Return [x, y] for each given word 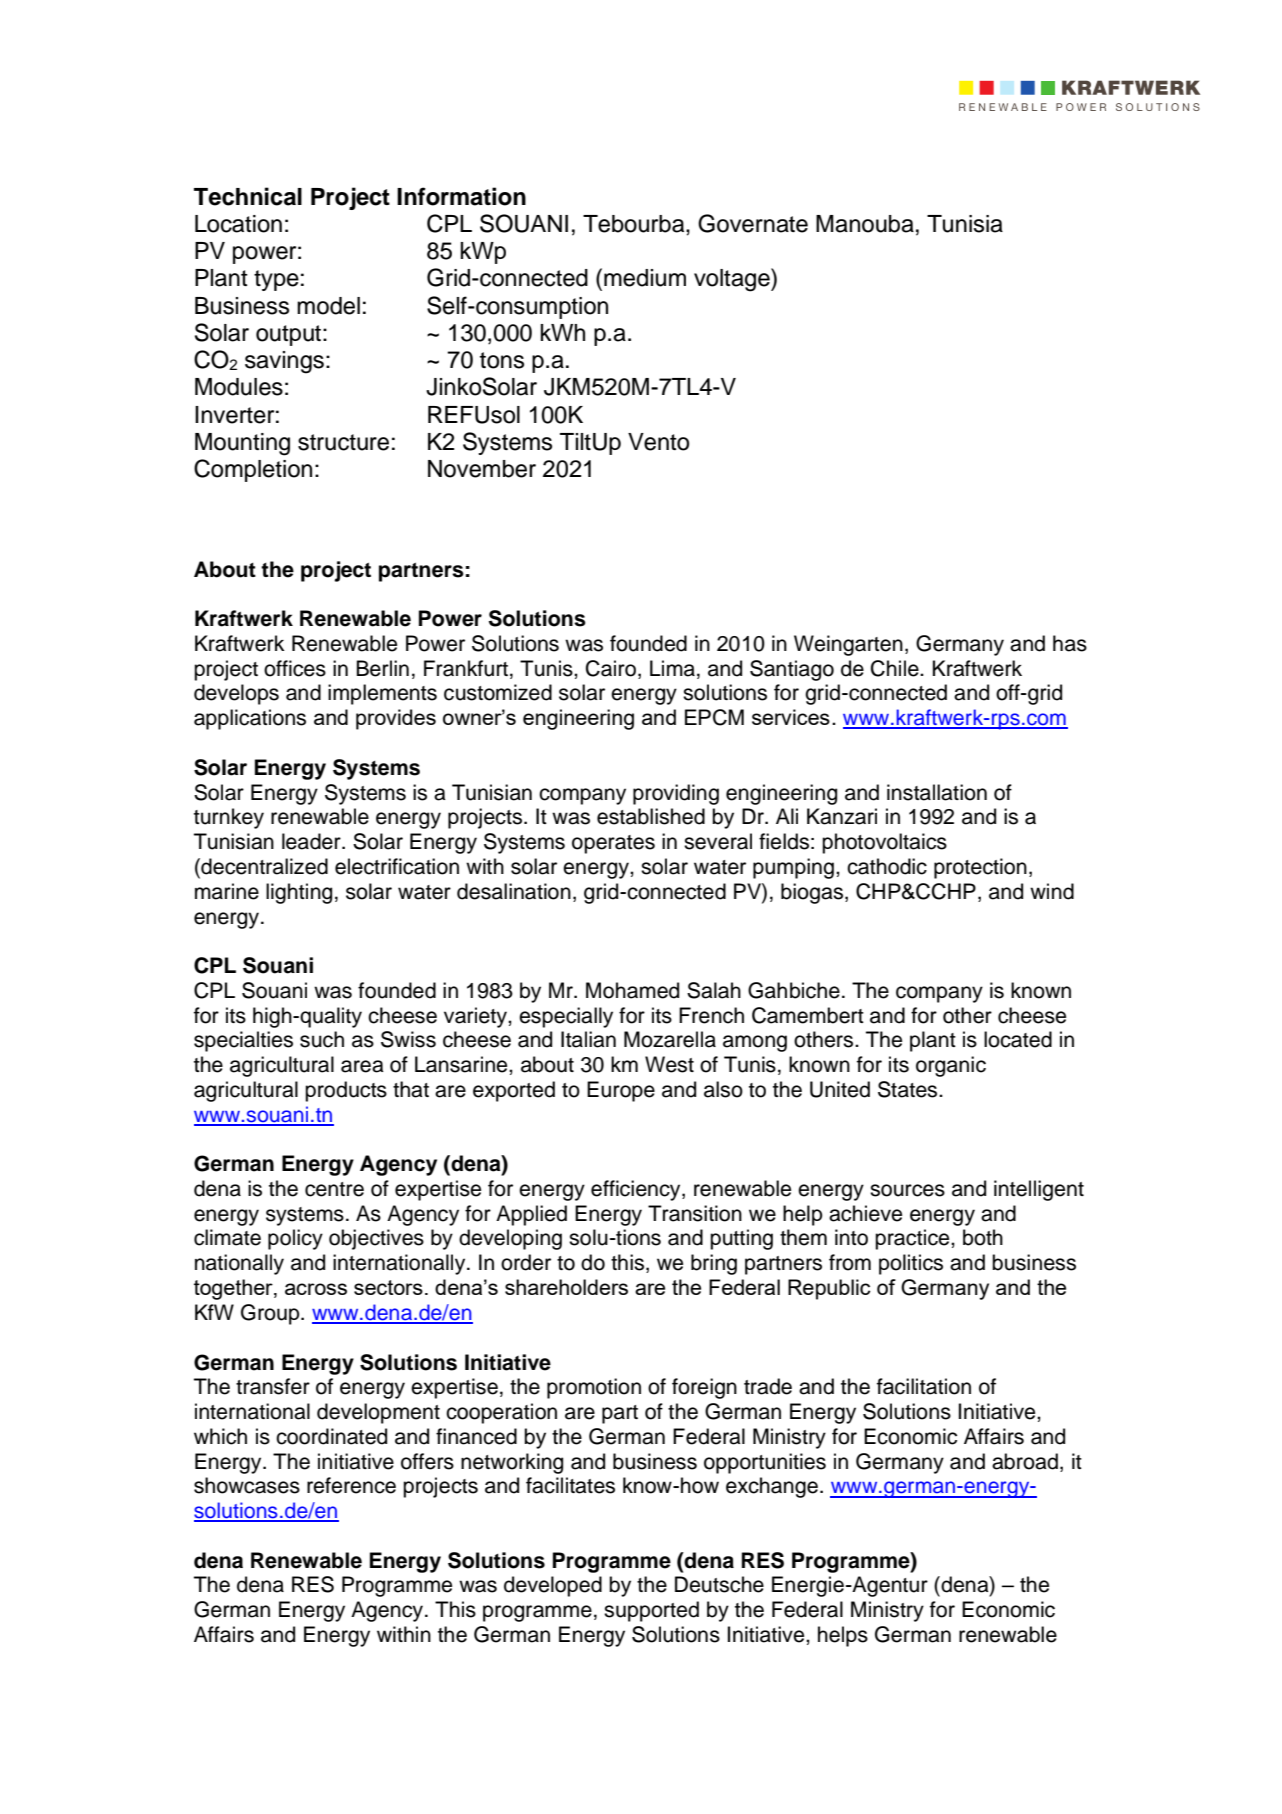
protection [980, 868]
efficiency [637, 1190]
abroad [1025, 1461]
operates [613, 844]
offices [295, 668]
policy [295, 1239]
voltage [733, 280]
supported [651, 1611]
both [983, 1237]
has [1070, 643]
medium [645, 278]
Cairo [611, 668]
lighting [299, 893]
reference [351, 1485]
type [276, 280]
